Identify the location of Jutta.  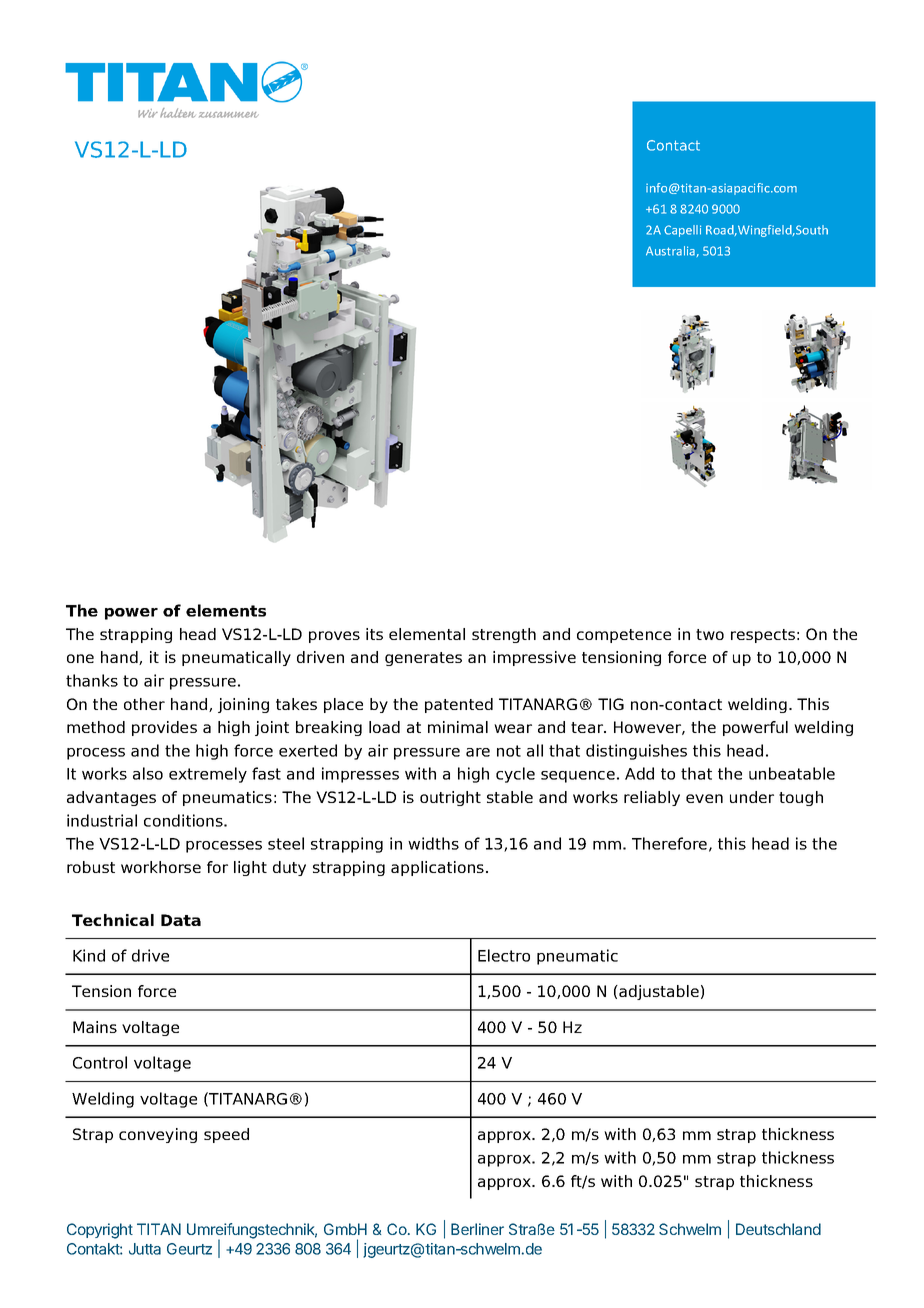
(145, 1249).
